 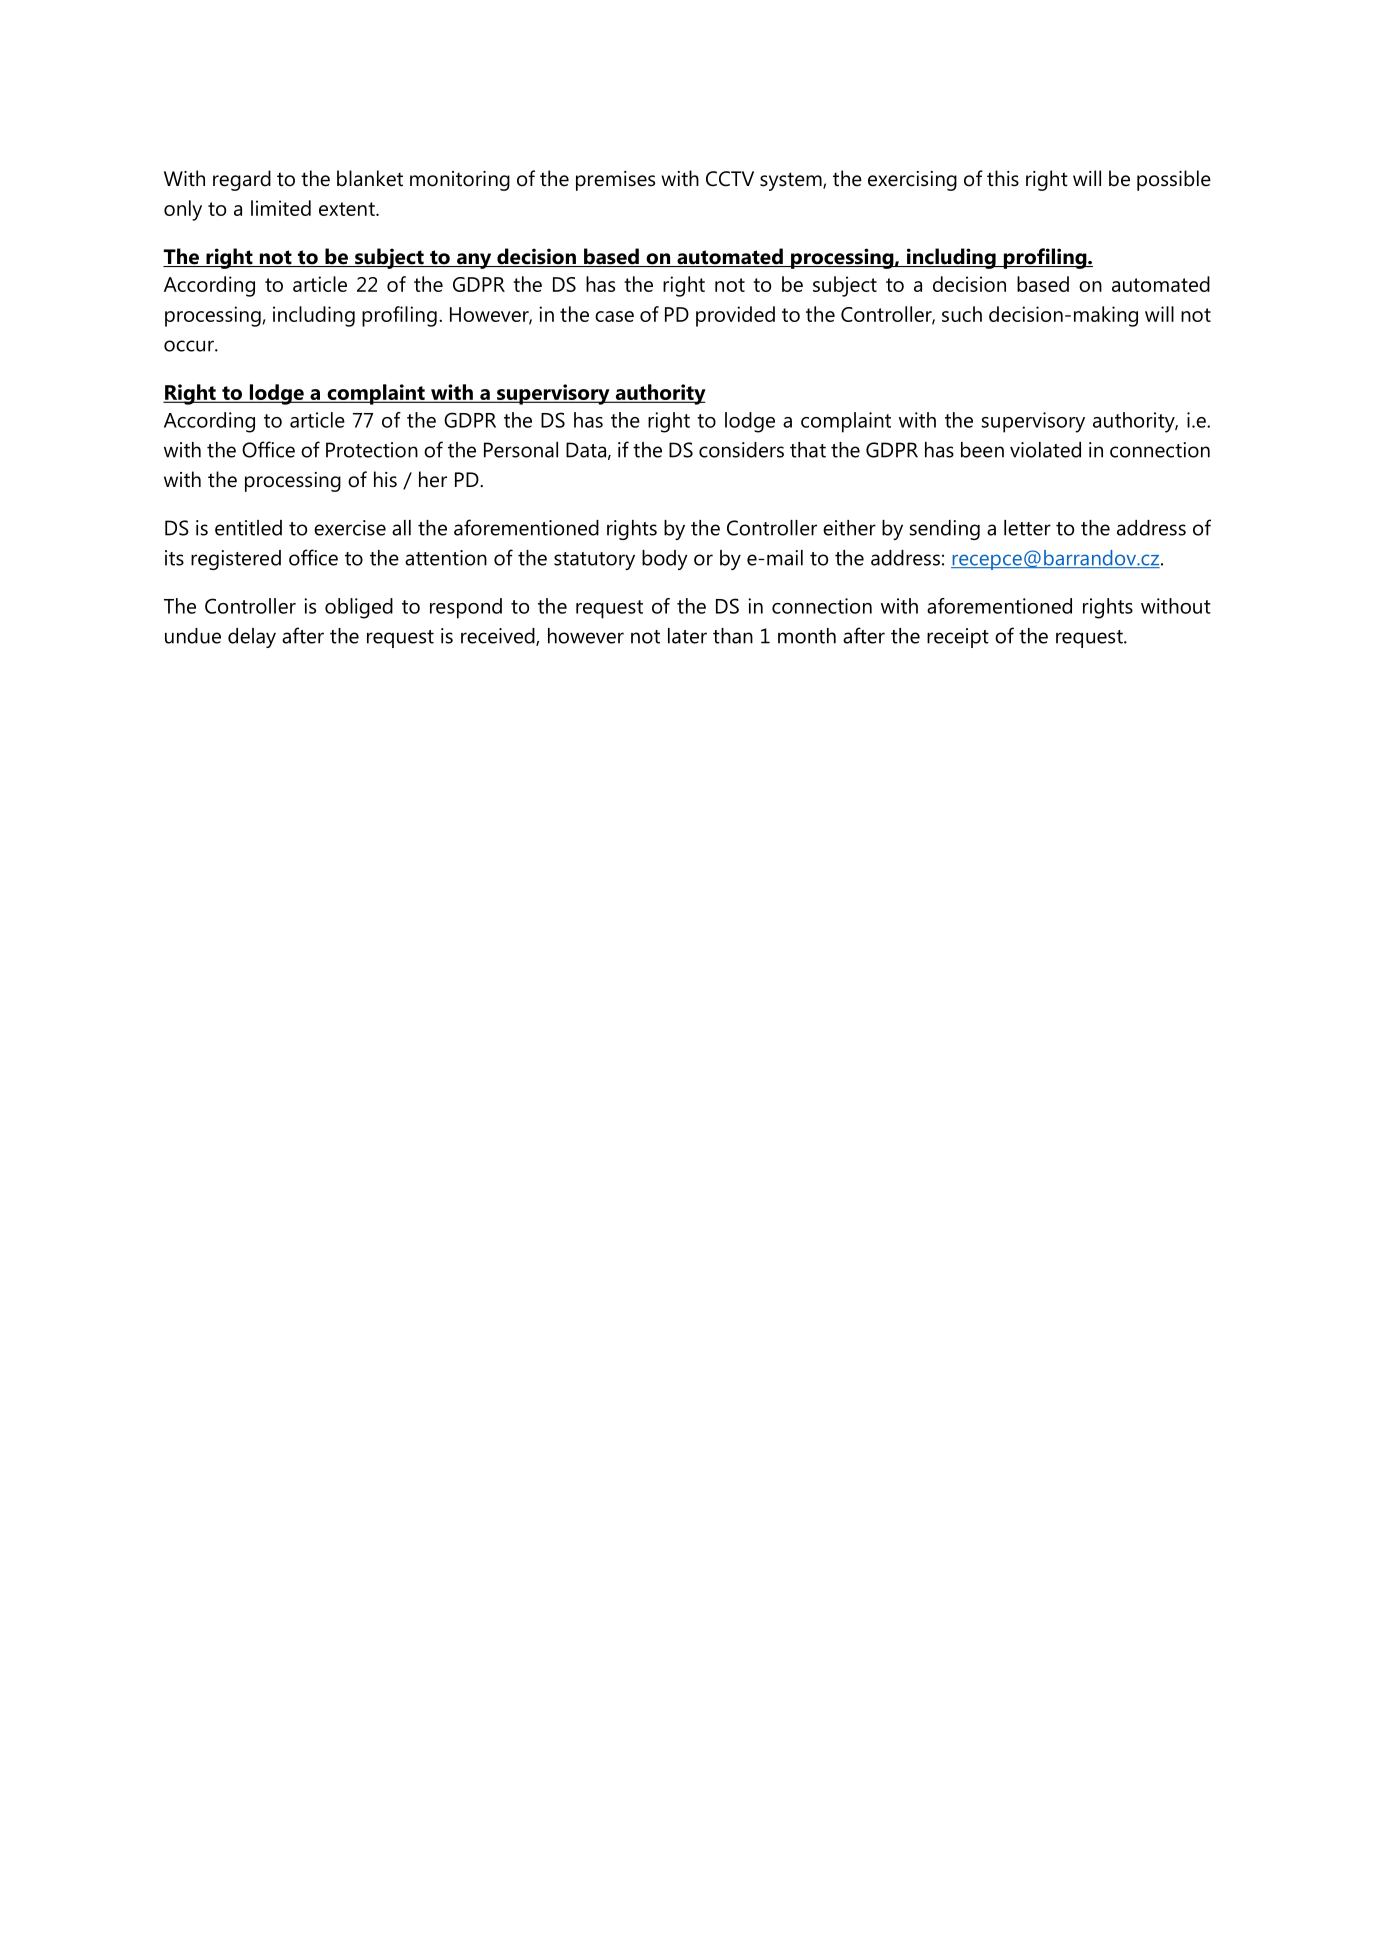 What do you see at coordinates (849, 528) in the document?
I see `either` at bounding box center [849, 528].
